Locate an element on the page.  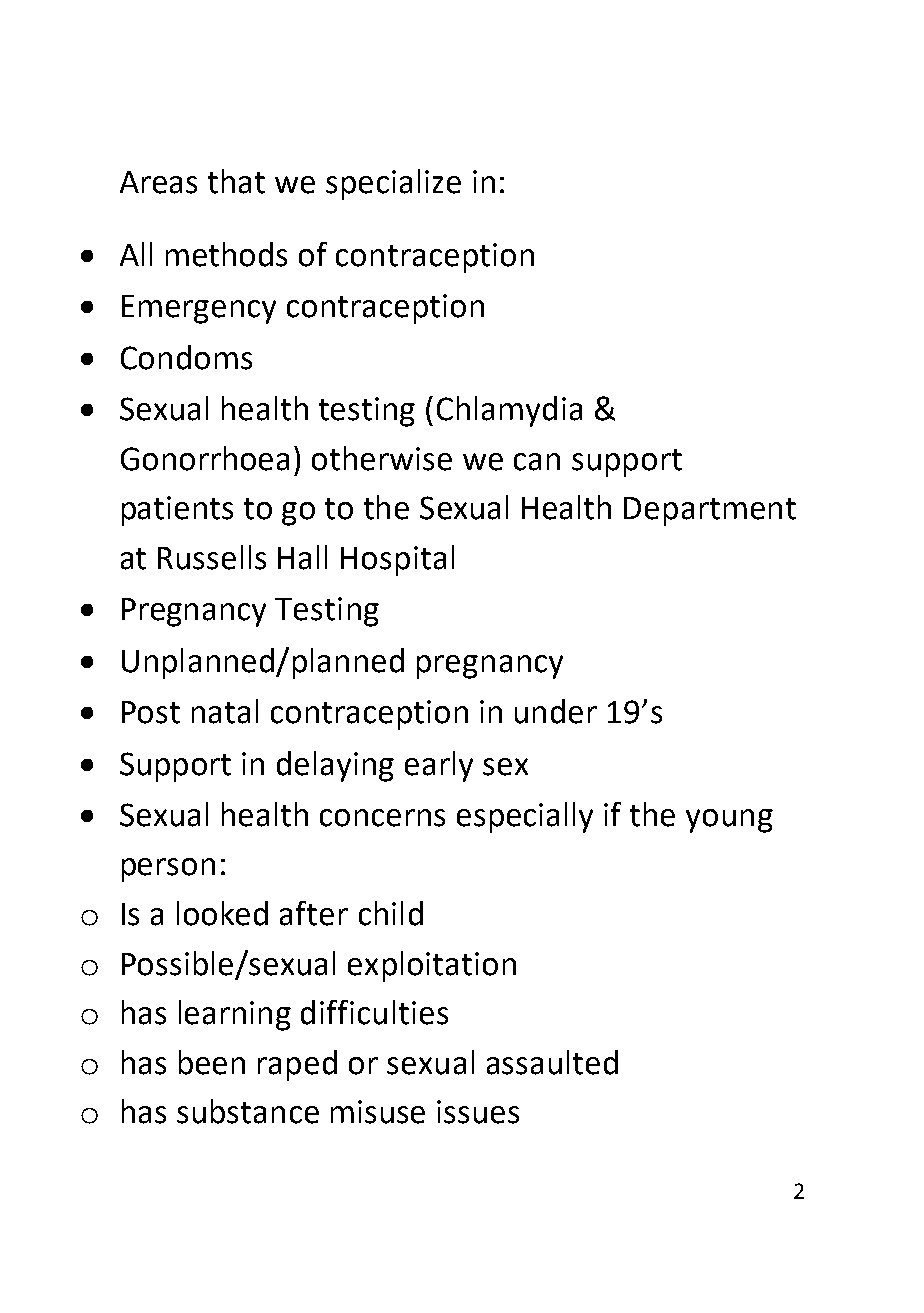
Department is located at coordinates (710, 511).
